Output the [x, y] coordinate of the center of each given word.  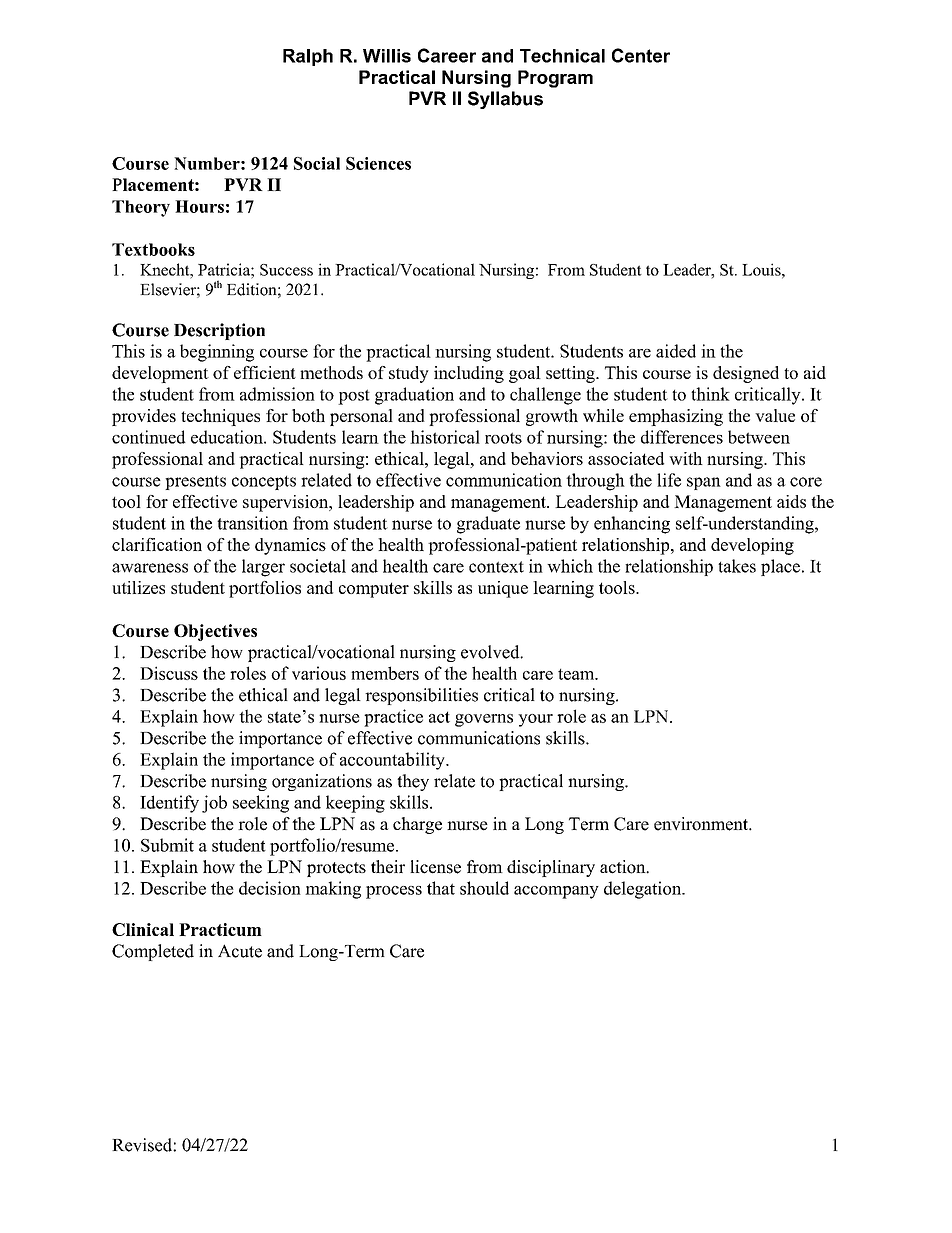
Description [219, 331]
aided [676, 351]
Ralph [308, 57]
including [469, 374]
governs [484, 720]
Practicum [220, 929]
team [577, 674]
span [704, 483]
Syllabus [505, 100]
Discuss [169, 673]
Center [641, 55]
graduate [488, 525]
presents [195, 483]
